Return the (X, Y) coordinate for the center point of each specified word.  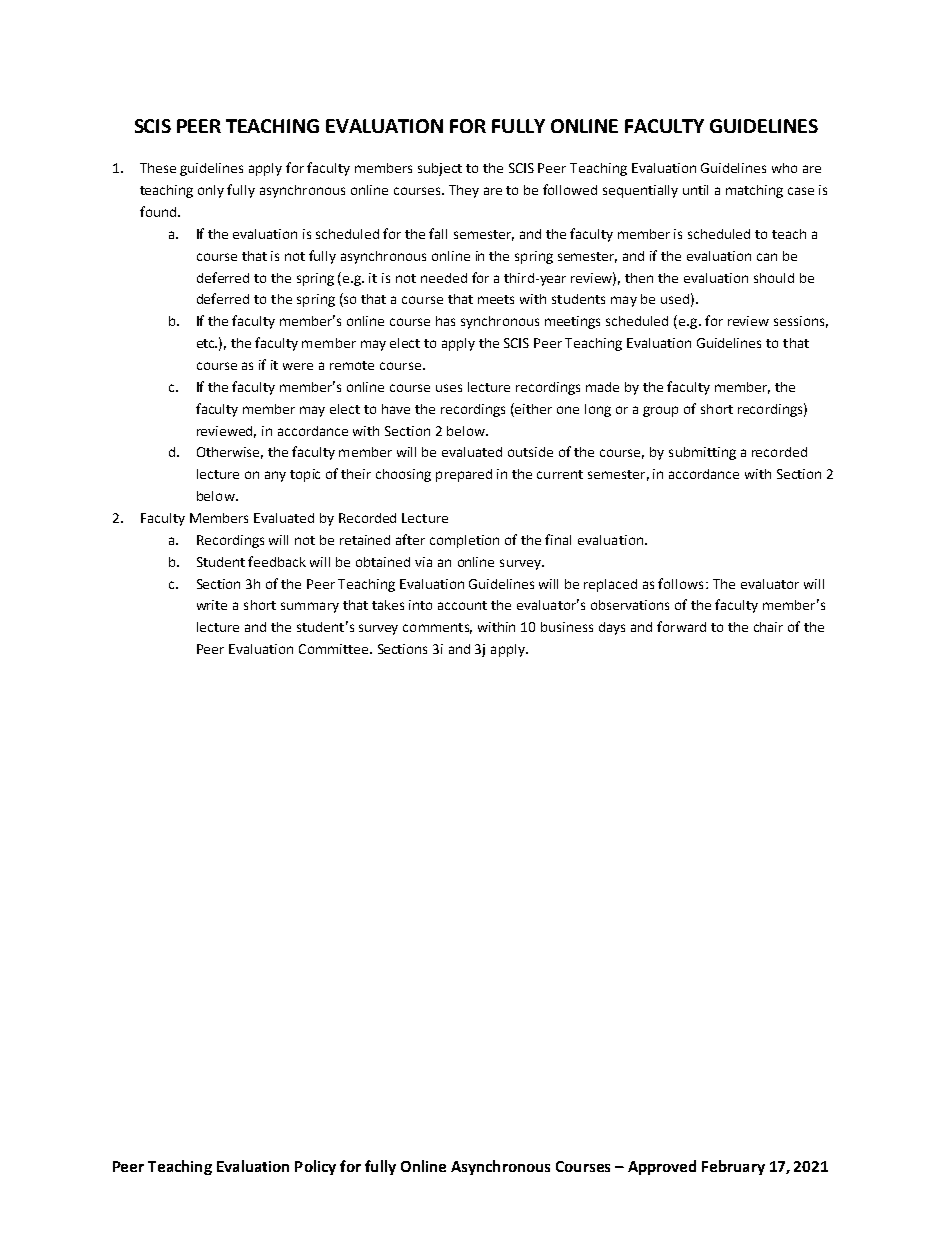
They (464, 191)
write (212, 605)
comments (437, 628)
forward (681, 626)
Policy (315, 1167)
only (211, 191)
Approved (662, 1167)
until (695, 190)
